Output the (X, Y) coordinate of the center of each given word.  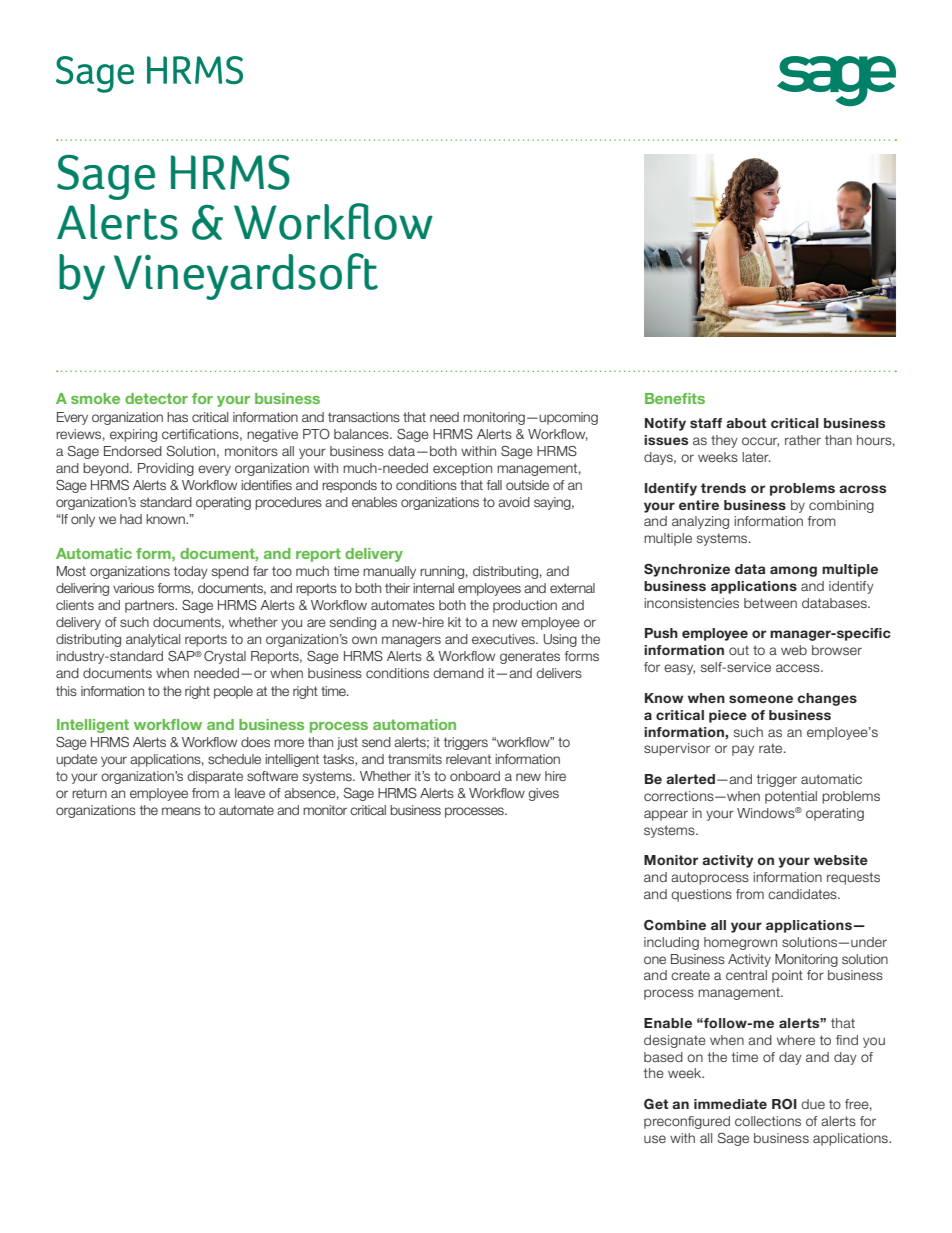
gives (543, 794)
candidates (803, 894)
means (181, 811)
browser (837, 650)
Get (656, 1104)
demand (458, 673)
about (746, 423)
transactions (364, 417)
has (177, 417)
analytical (153, 640)
